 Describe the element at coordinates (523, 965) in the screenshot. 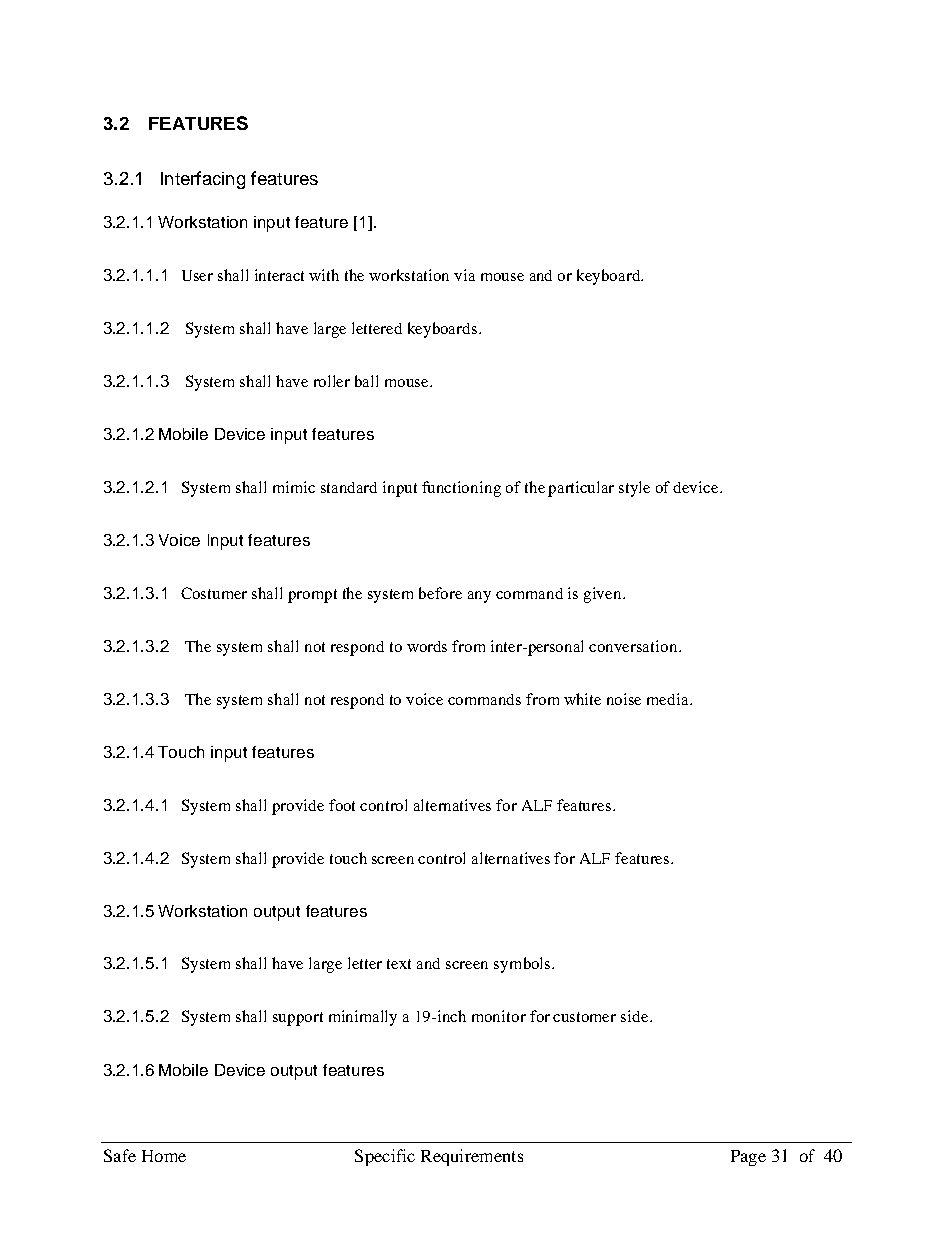

I see `symbols` at that location.
